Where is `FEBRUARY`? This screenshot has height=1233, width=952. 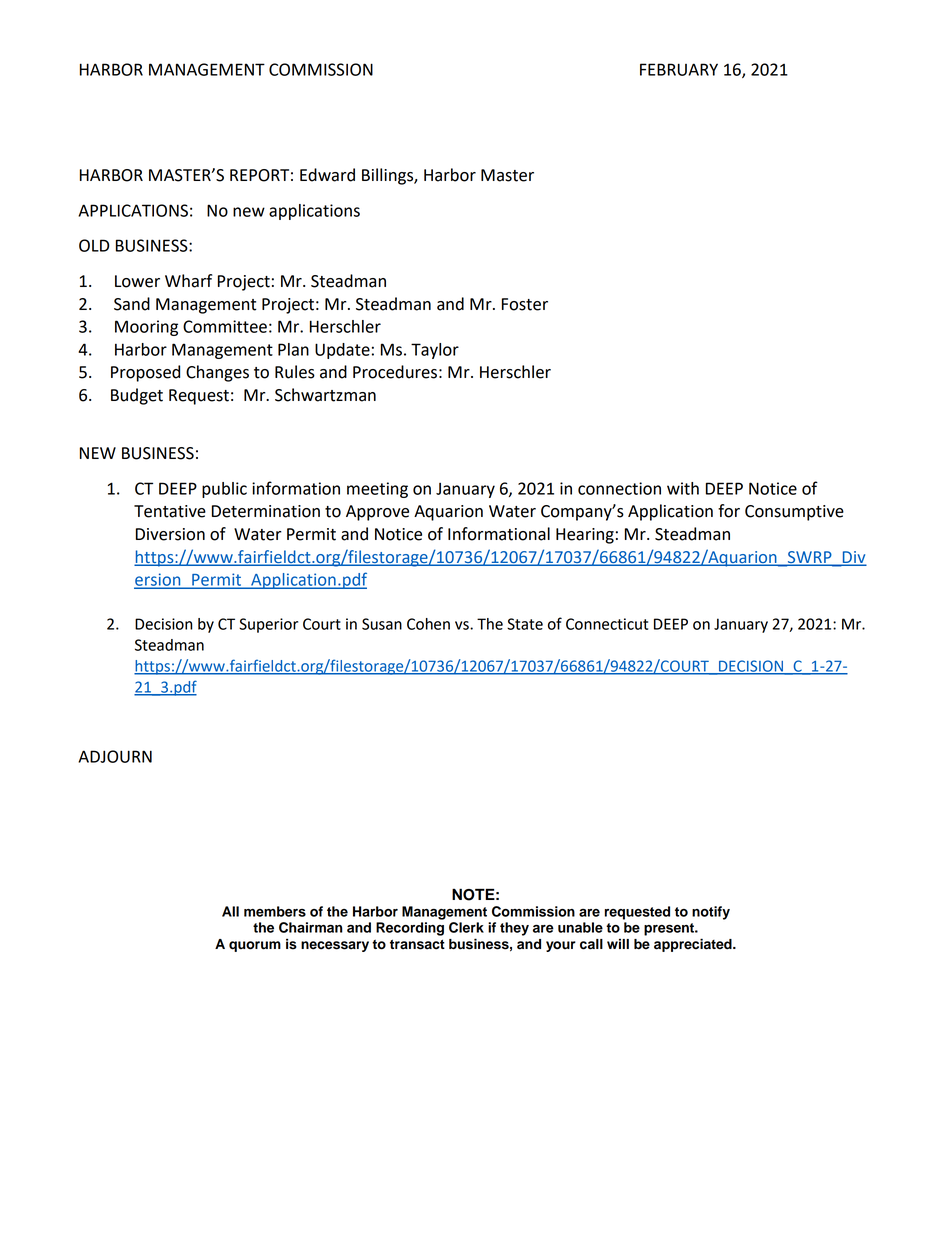 FEBRUARY is located at coordinates (679, 69).
